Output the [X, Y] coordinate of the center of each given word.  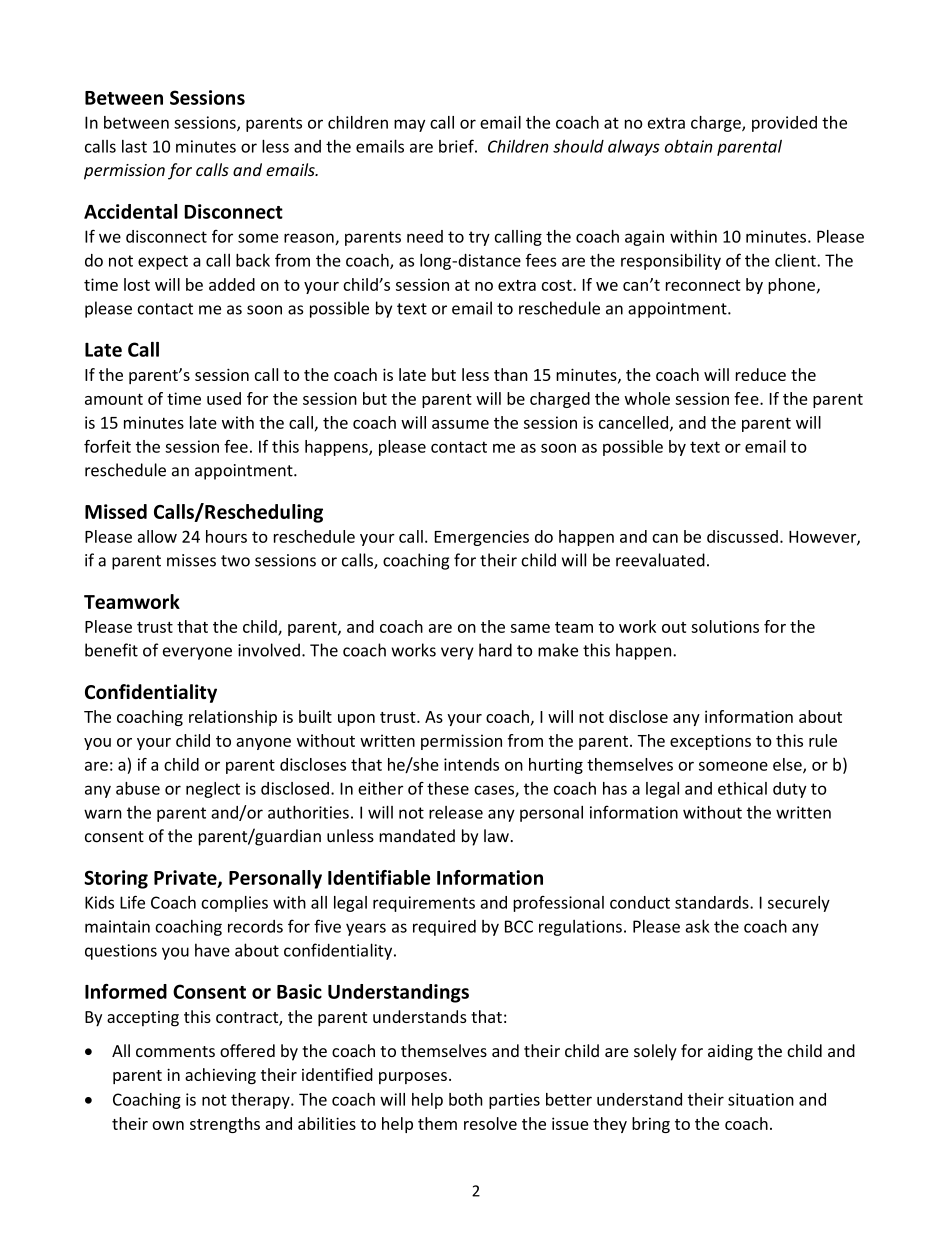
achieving [220, 1076]
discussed [742, 536]
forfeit [107, 446]
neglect [213, 790]
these [448, 788]
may [409, 125]
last [134, 146]
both [466, 1099]
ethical [742, 788]
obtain [689, 146]
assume [460, 424]
